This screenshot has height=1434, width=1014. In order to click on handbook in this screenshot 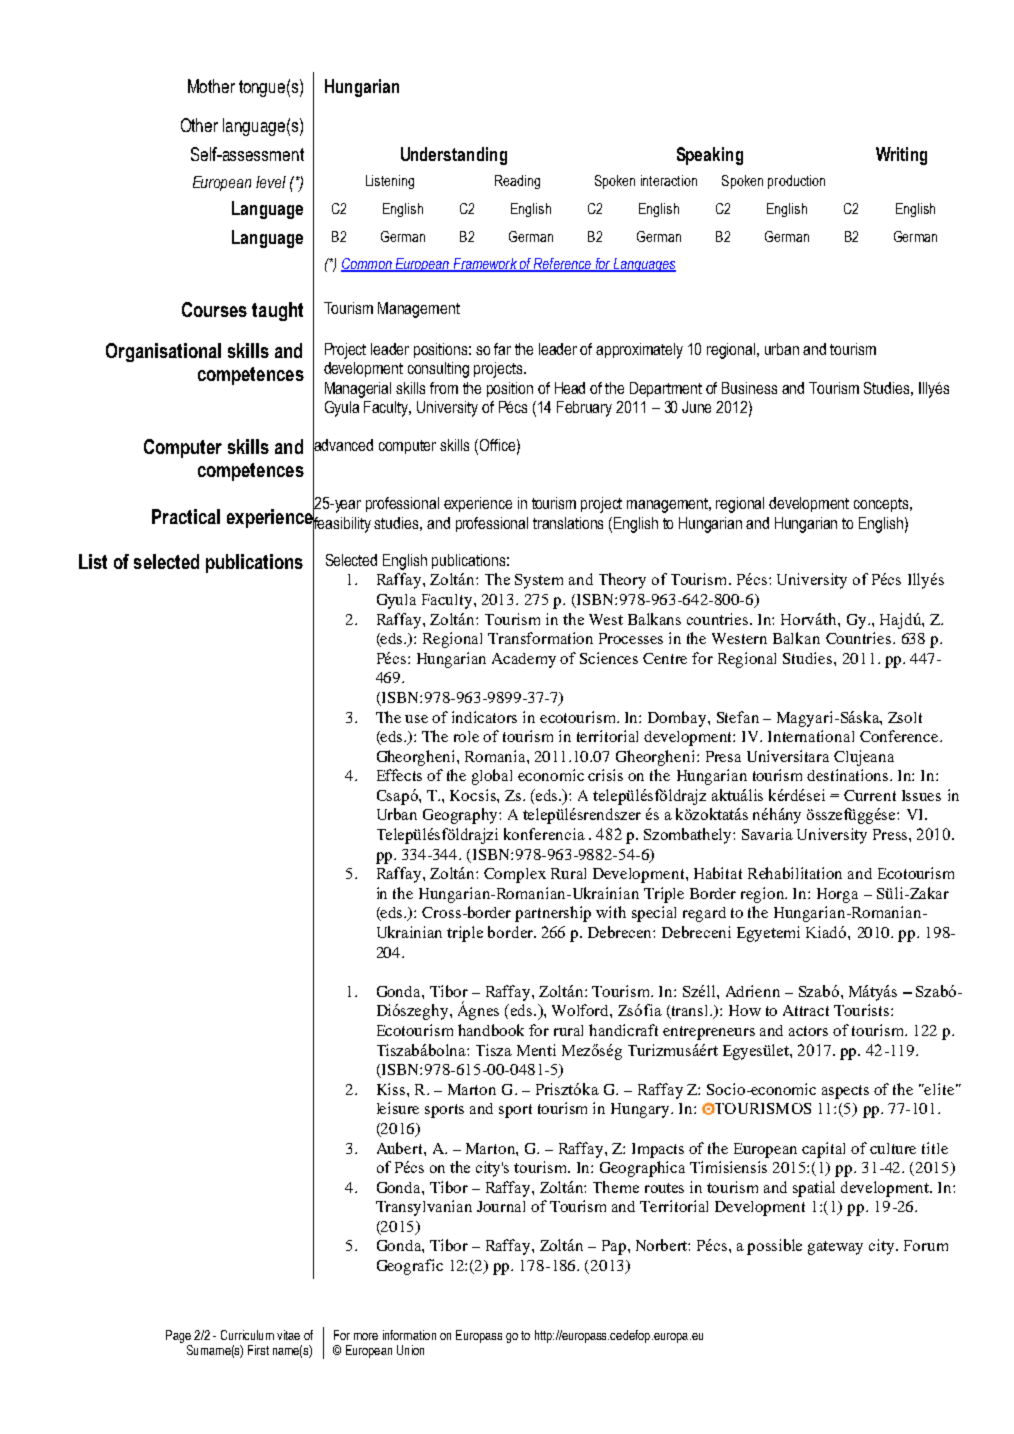, I will do `click(491, 1030)`.
